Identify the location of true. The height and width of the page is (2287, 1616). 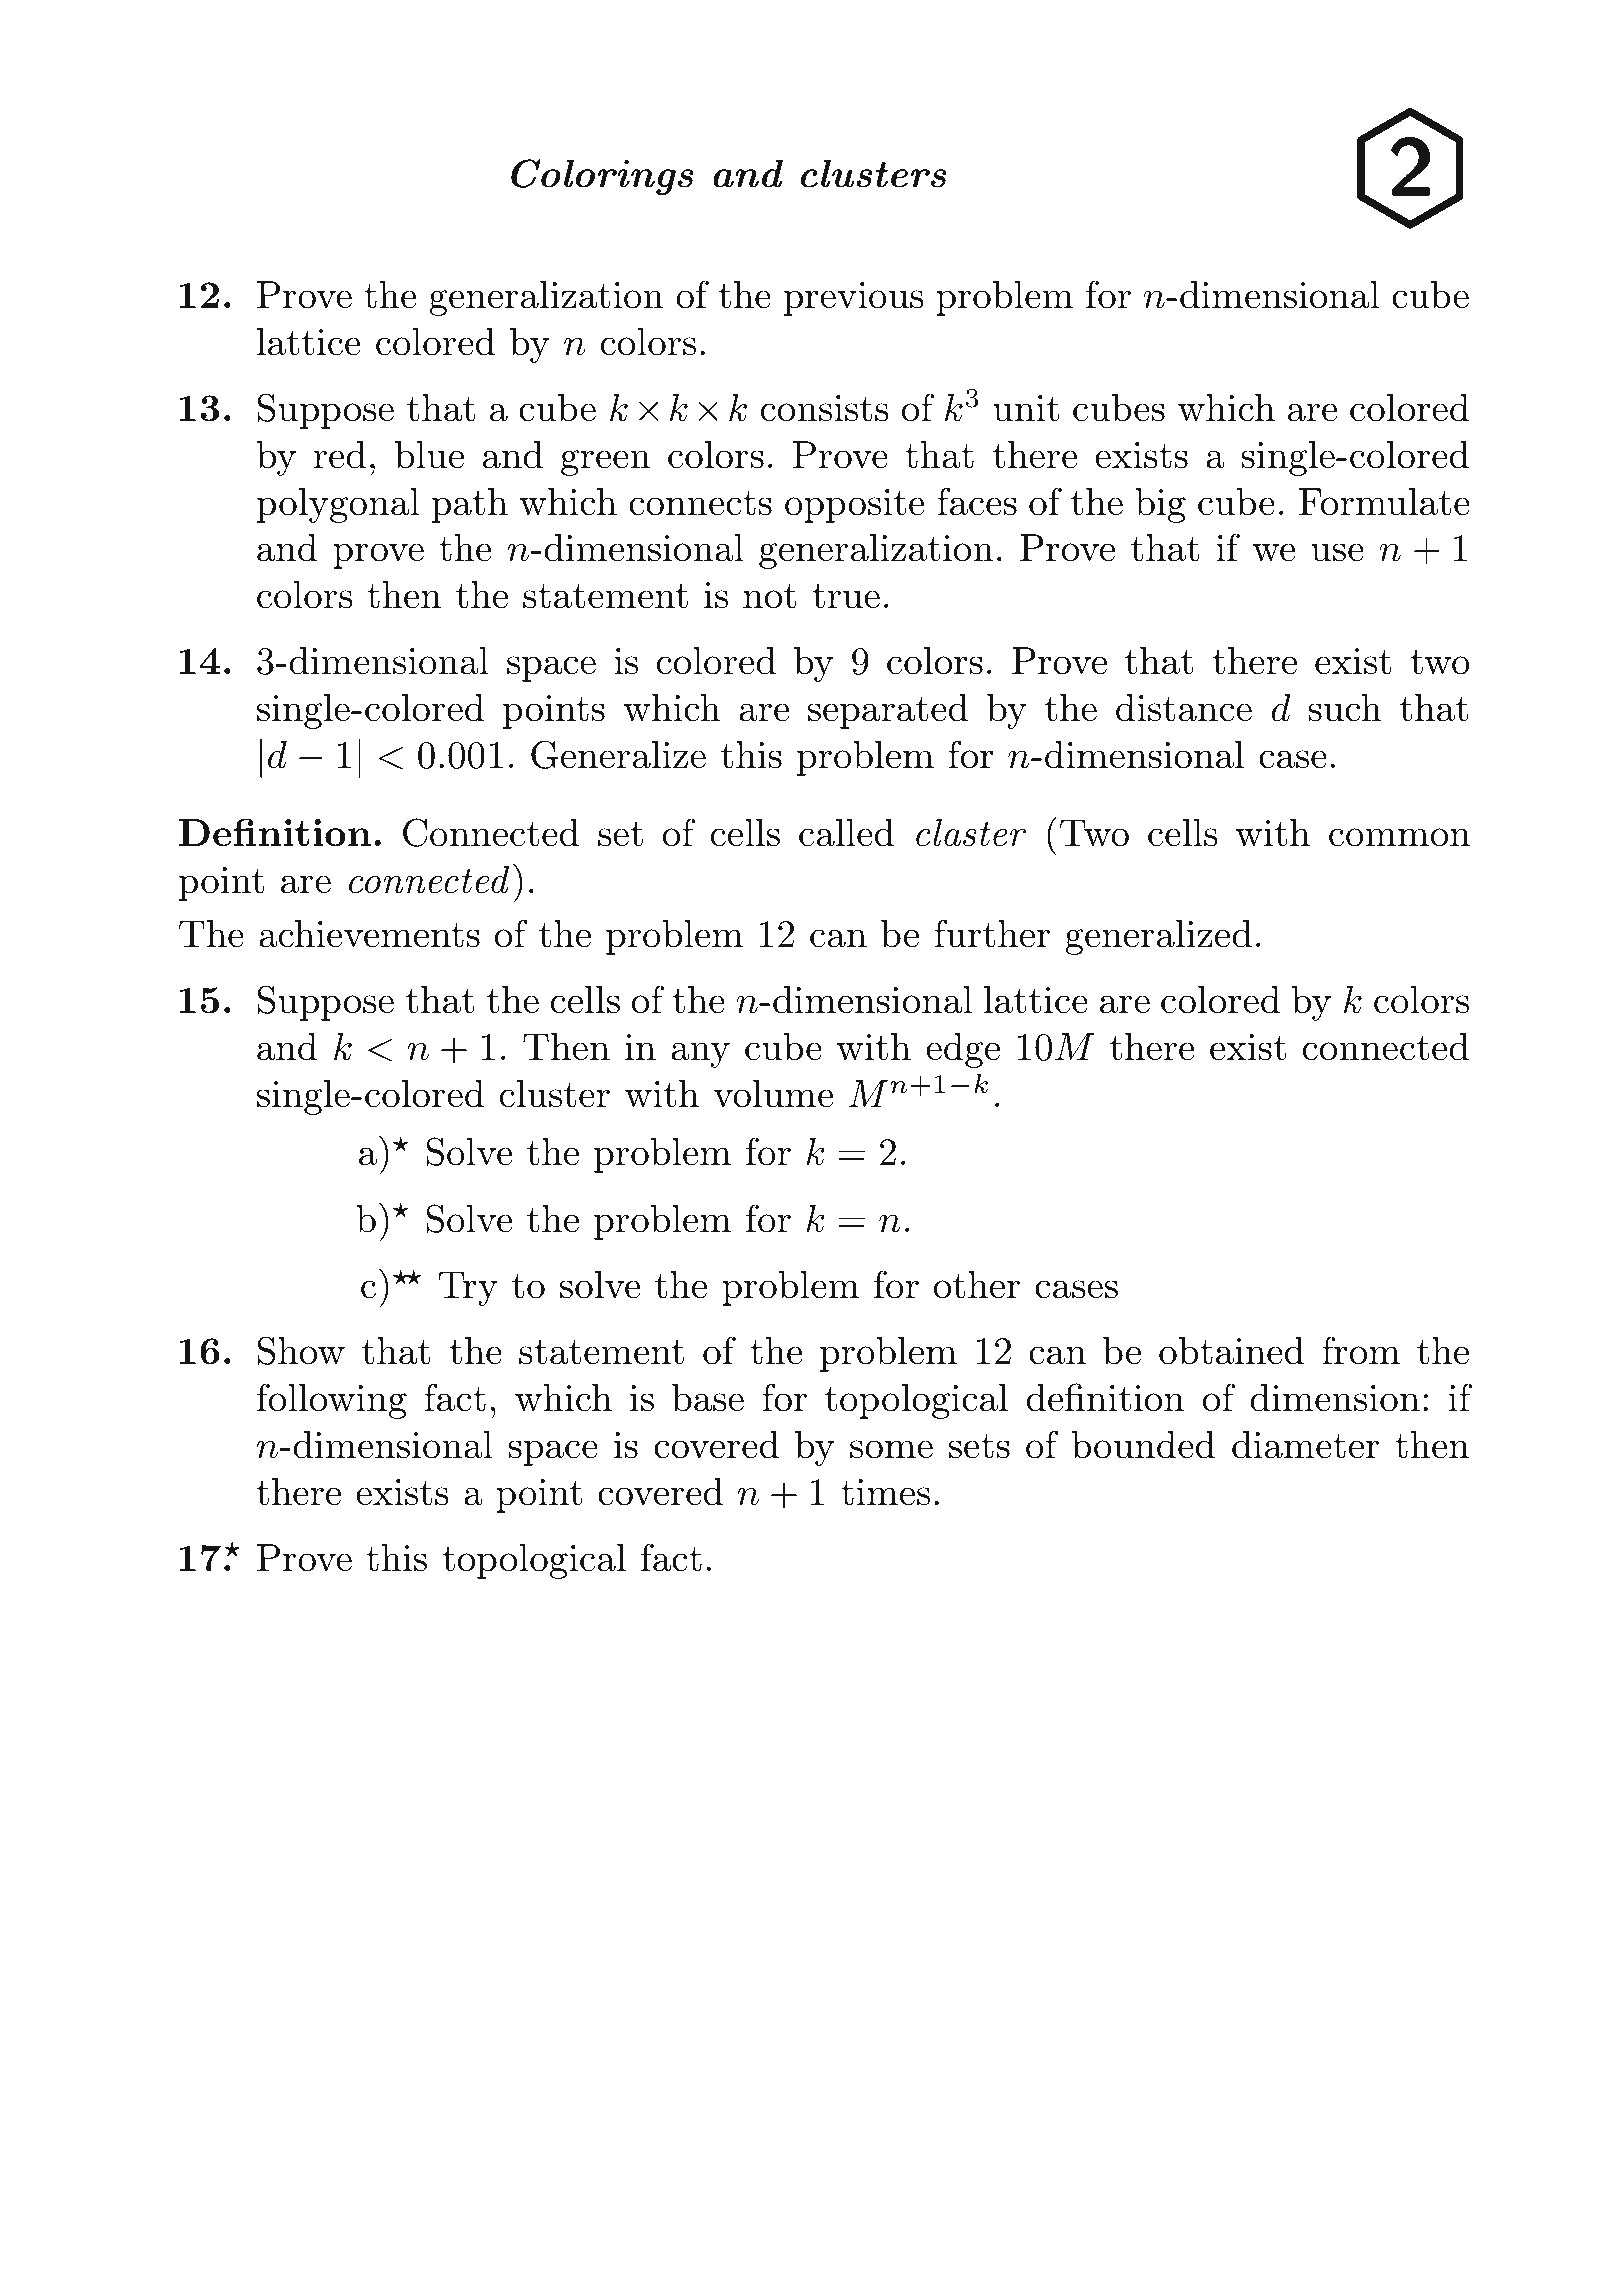
(846, 596).
